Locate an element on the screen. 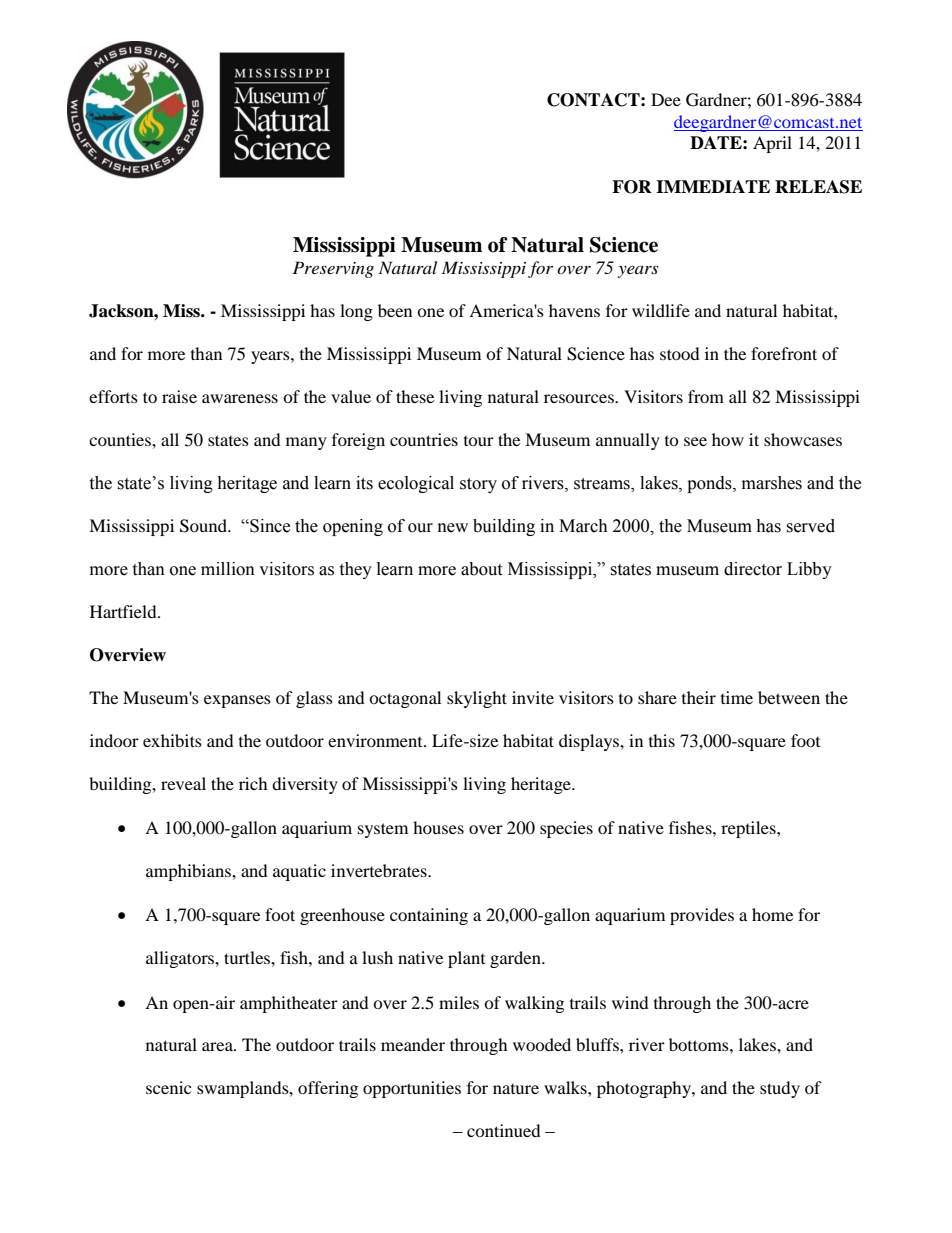 This screenshot has width=952, height=1233. reveal is located at coordinates (183, 783).
